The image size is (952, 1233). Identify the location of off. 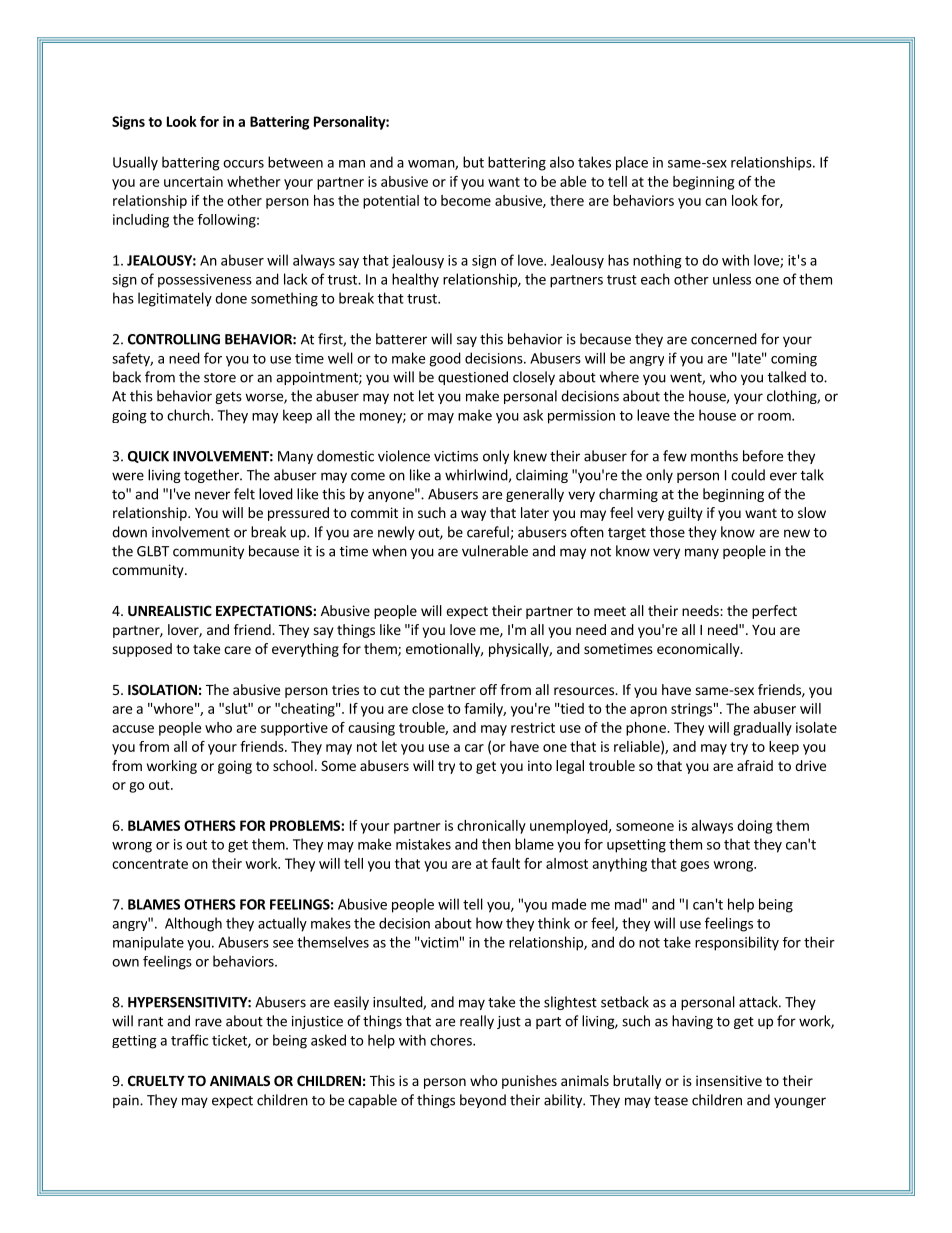
(488, 689).
